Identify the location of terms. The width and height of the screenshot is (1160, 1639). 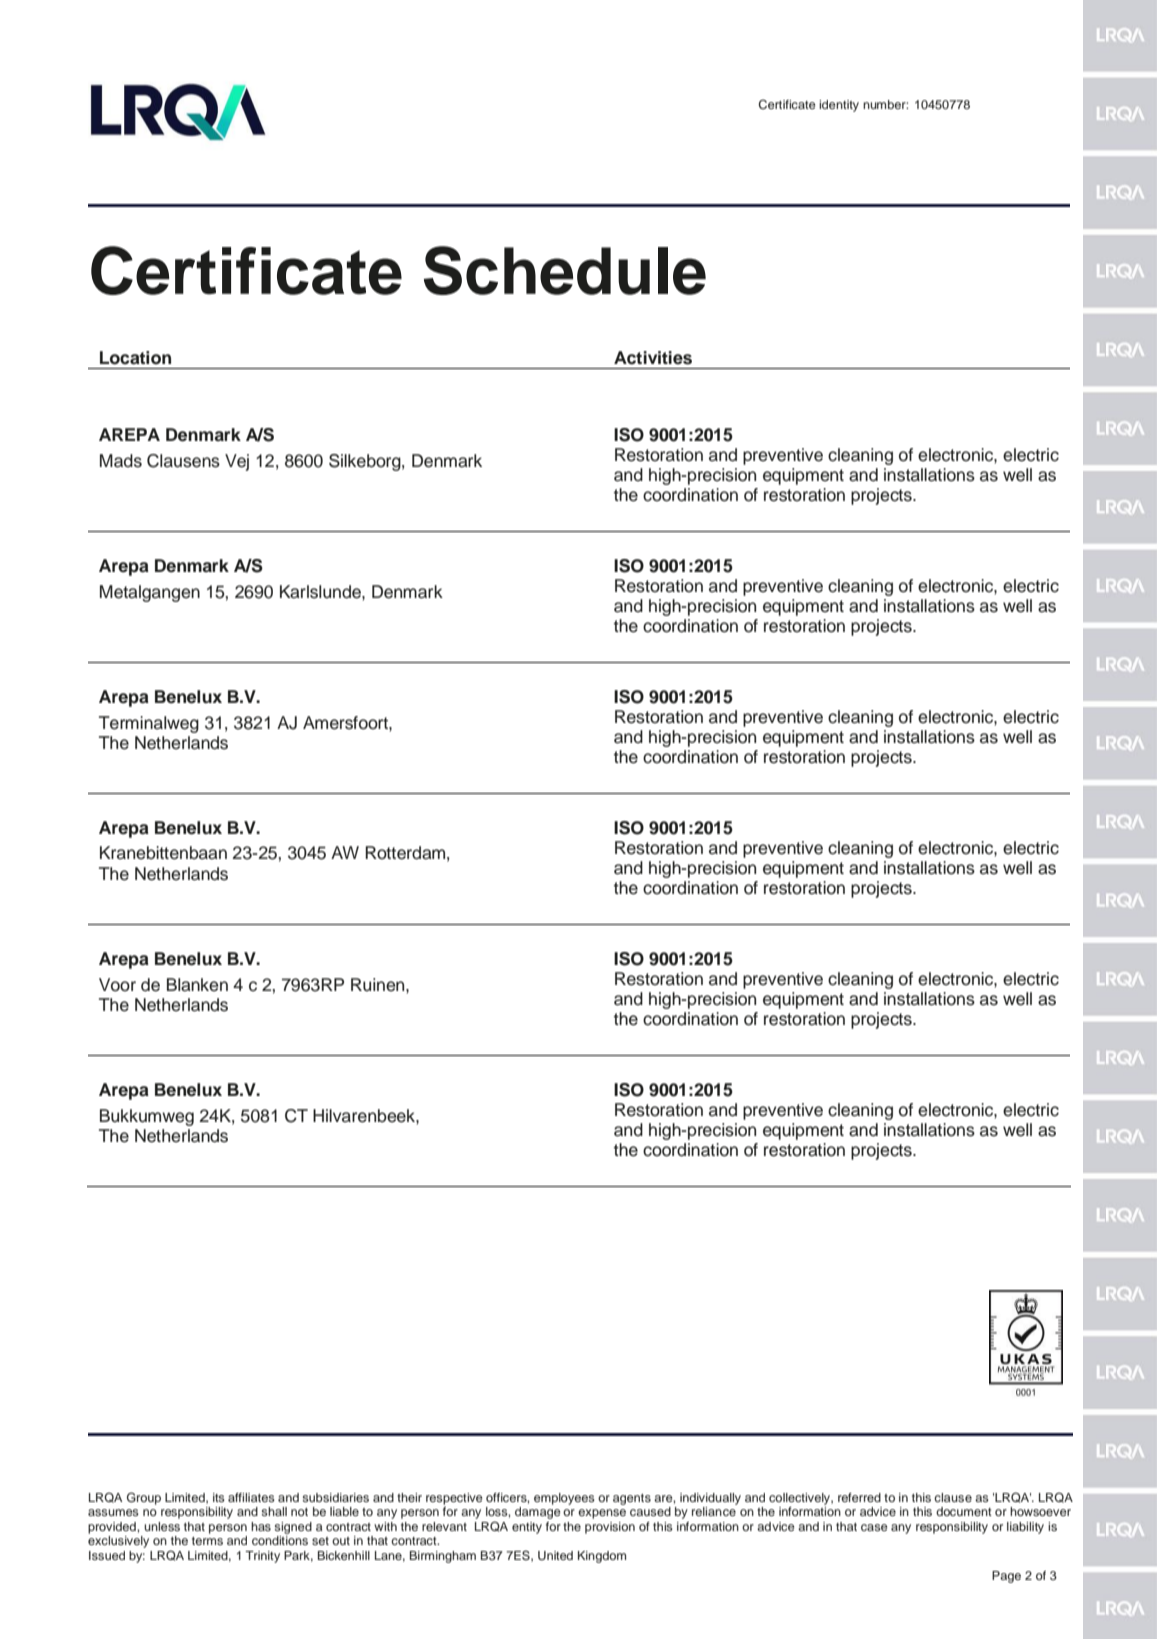
(207, 1541).
